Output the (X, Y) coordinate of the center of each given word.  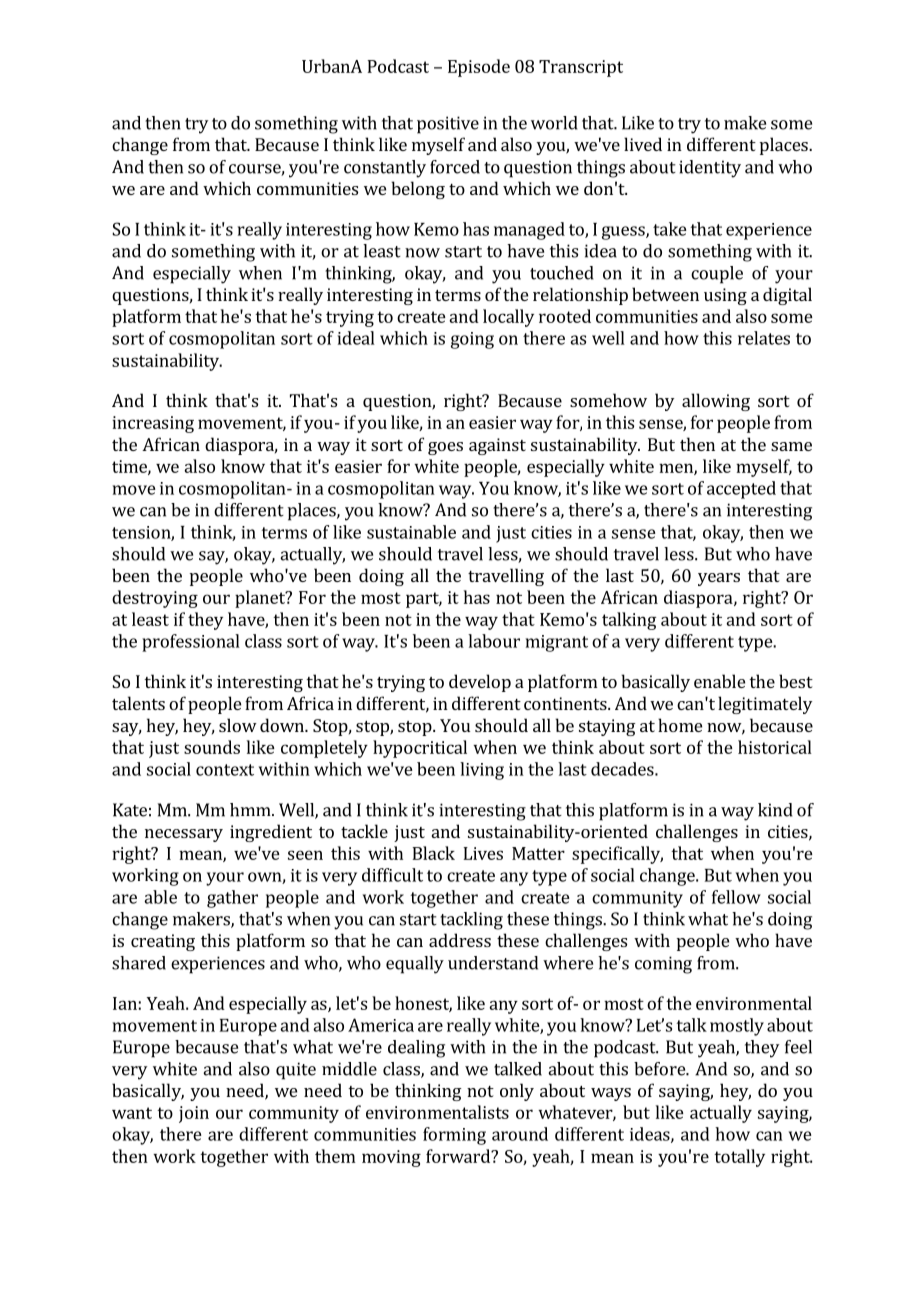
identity (710, 169)
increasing (153, 424)
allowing (716, 402)
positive (448, 125)
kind (775, 810)
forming (454, 1136)
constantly (385, 169)
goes (445, 448)
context (225, 770)
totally (739, 1158)
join (194, 1114)
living (482, 771)
